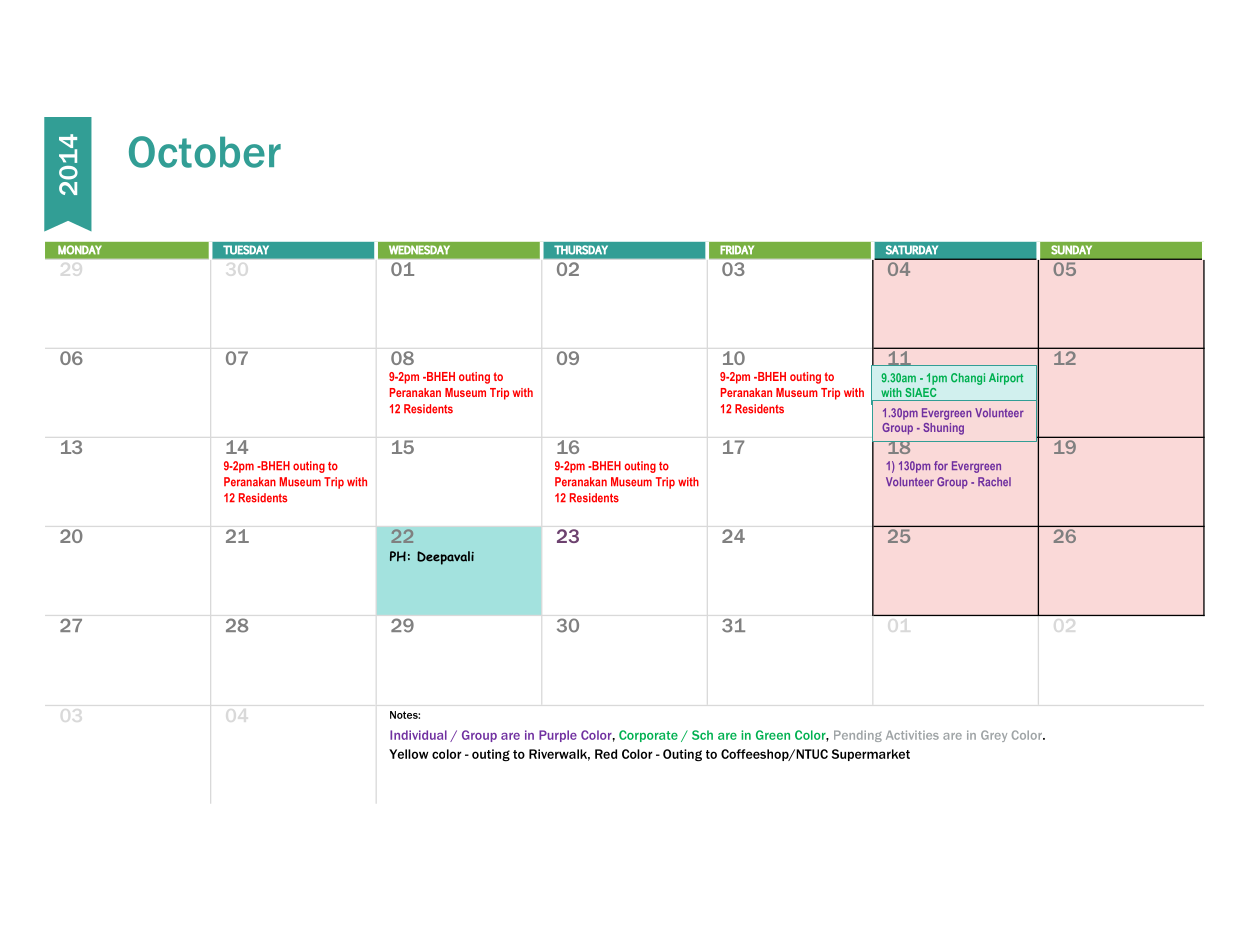 The width and height of the image is (1233, 952). Describe the element at coordinates (1071, 250) in the image. I see `SUNDAY` at that location.
